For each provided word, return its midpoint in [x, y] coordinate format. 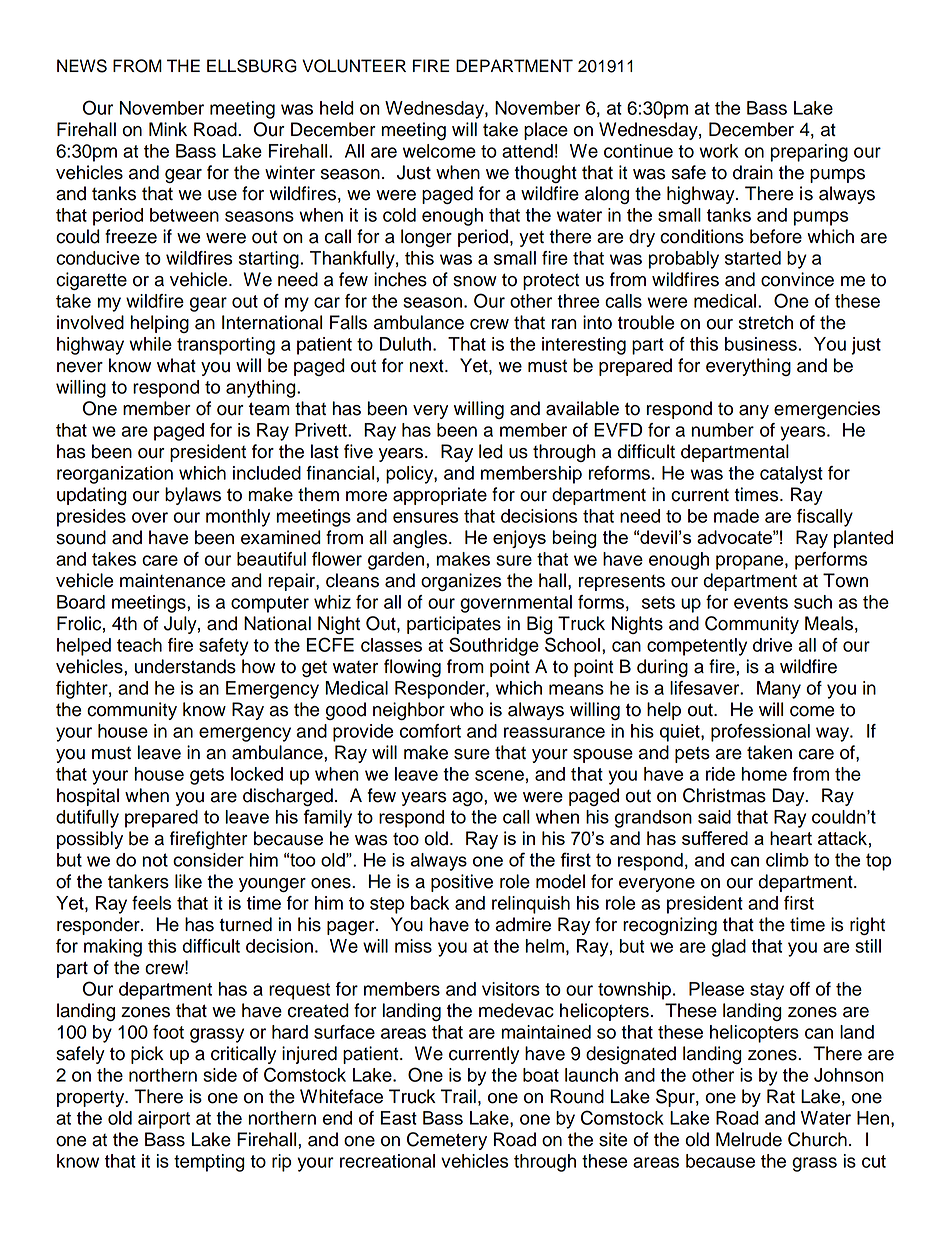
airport [164, 1120]
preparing [809, 153]
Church [817, 1139]
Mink [168, 129]
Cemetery [447, 1141]
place [546, 131]
